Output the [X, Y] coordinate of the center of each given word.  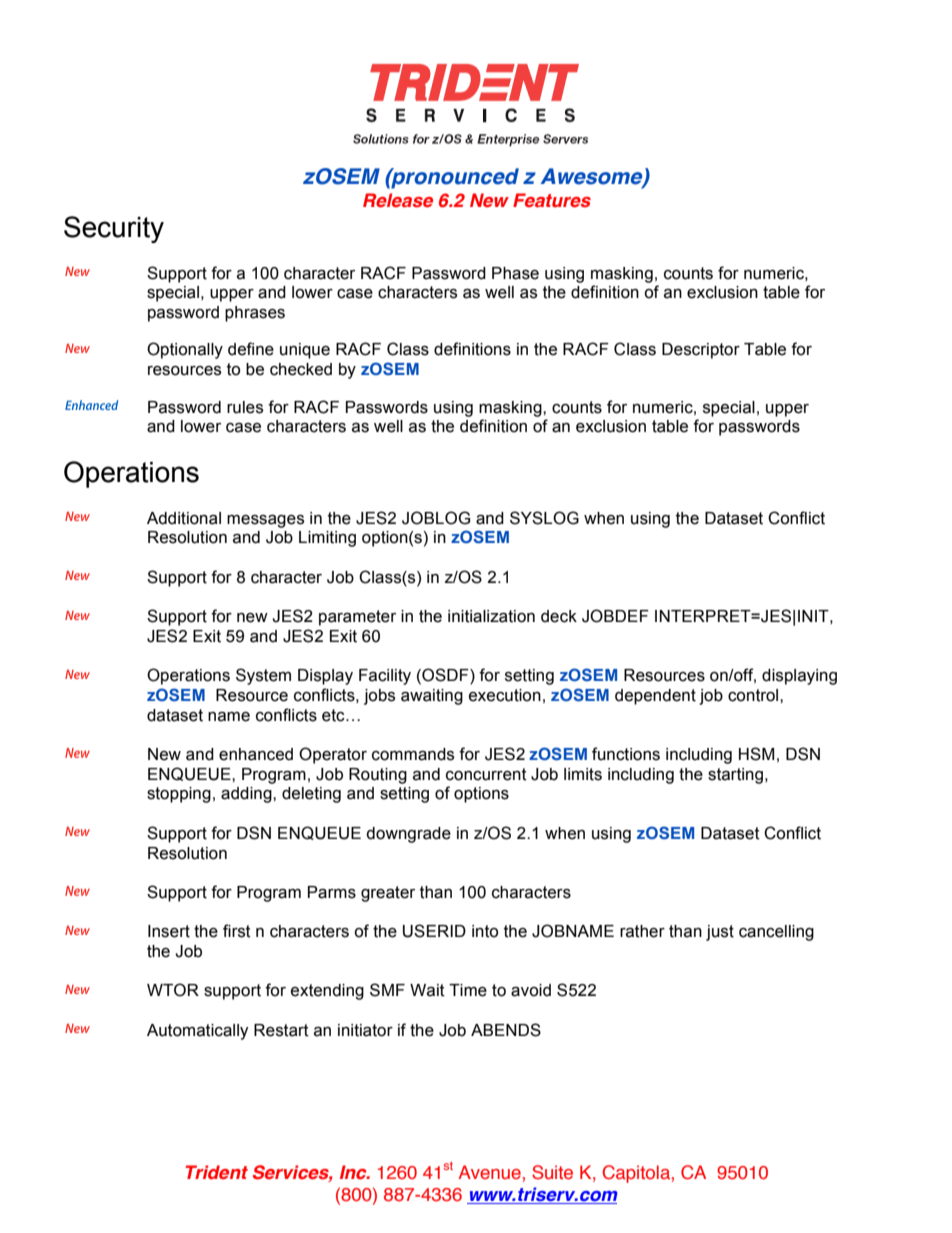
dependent [655, 697]
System [263, 676]
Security [114, 229]
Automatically [198, 1032]
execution [505, 695]
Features [552, 200]
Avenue [489, 1172]
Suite [552, 1172]
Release [398, 200]
